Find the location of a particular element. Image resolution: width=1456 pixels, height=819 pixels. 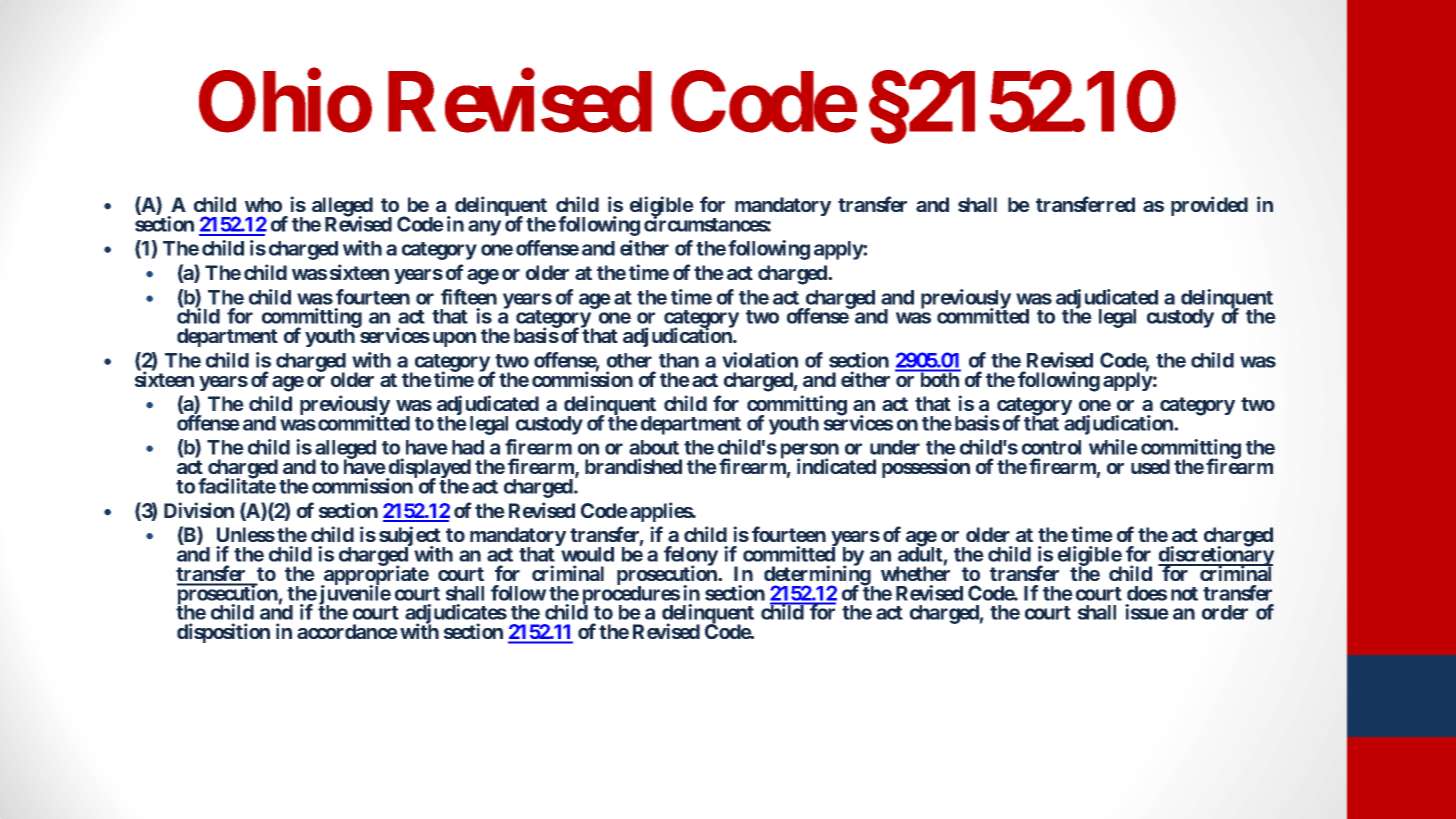

provided is located at coordinates (1209, 206).
